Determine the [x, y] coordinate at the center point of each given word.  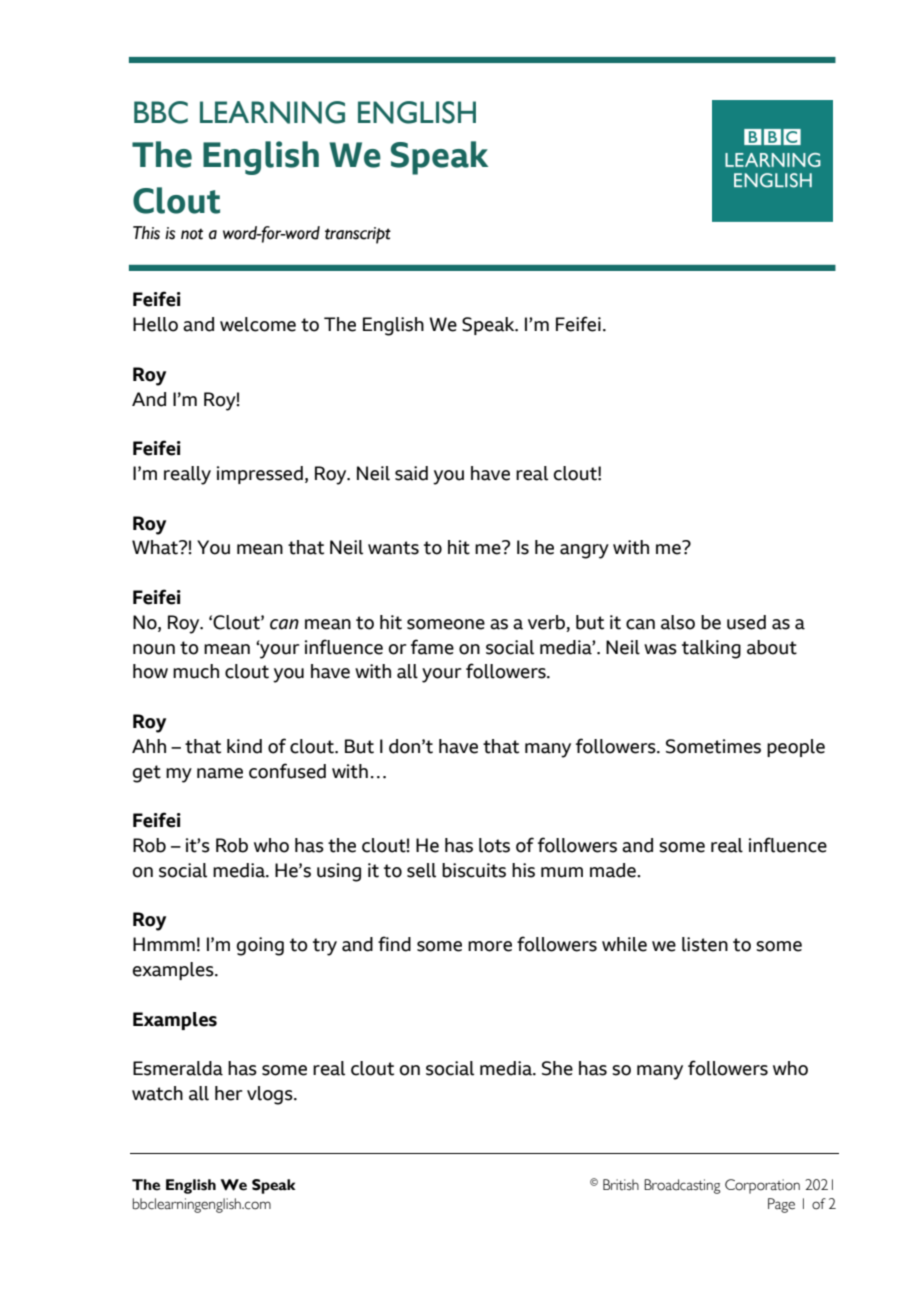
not [192, 234]
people [796, 748]
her [229, 1093]
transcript [358, 235]
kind [244, 746]
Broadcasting [682, 1186]
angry [584, 551]
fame [432, 647]
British [621, 1184]
